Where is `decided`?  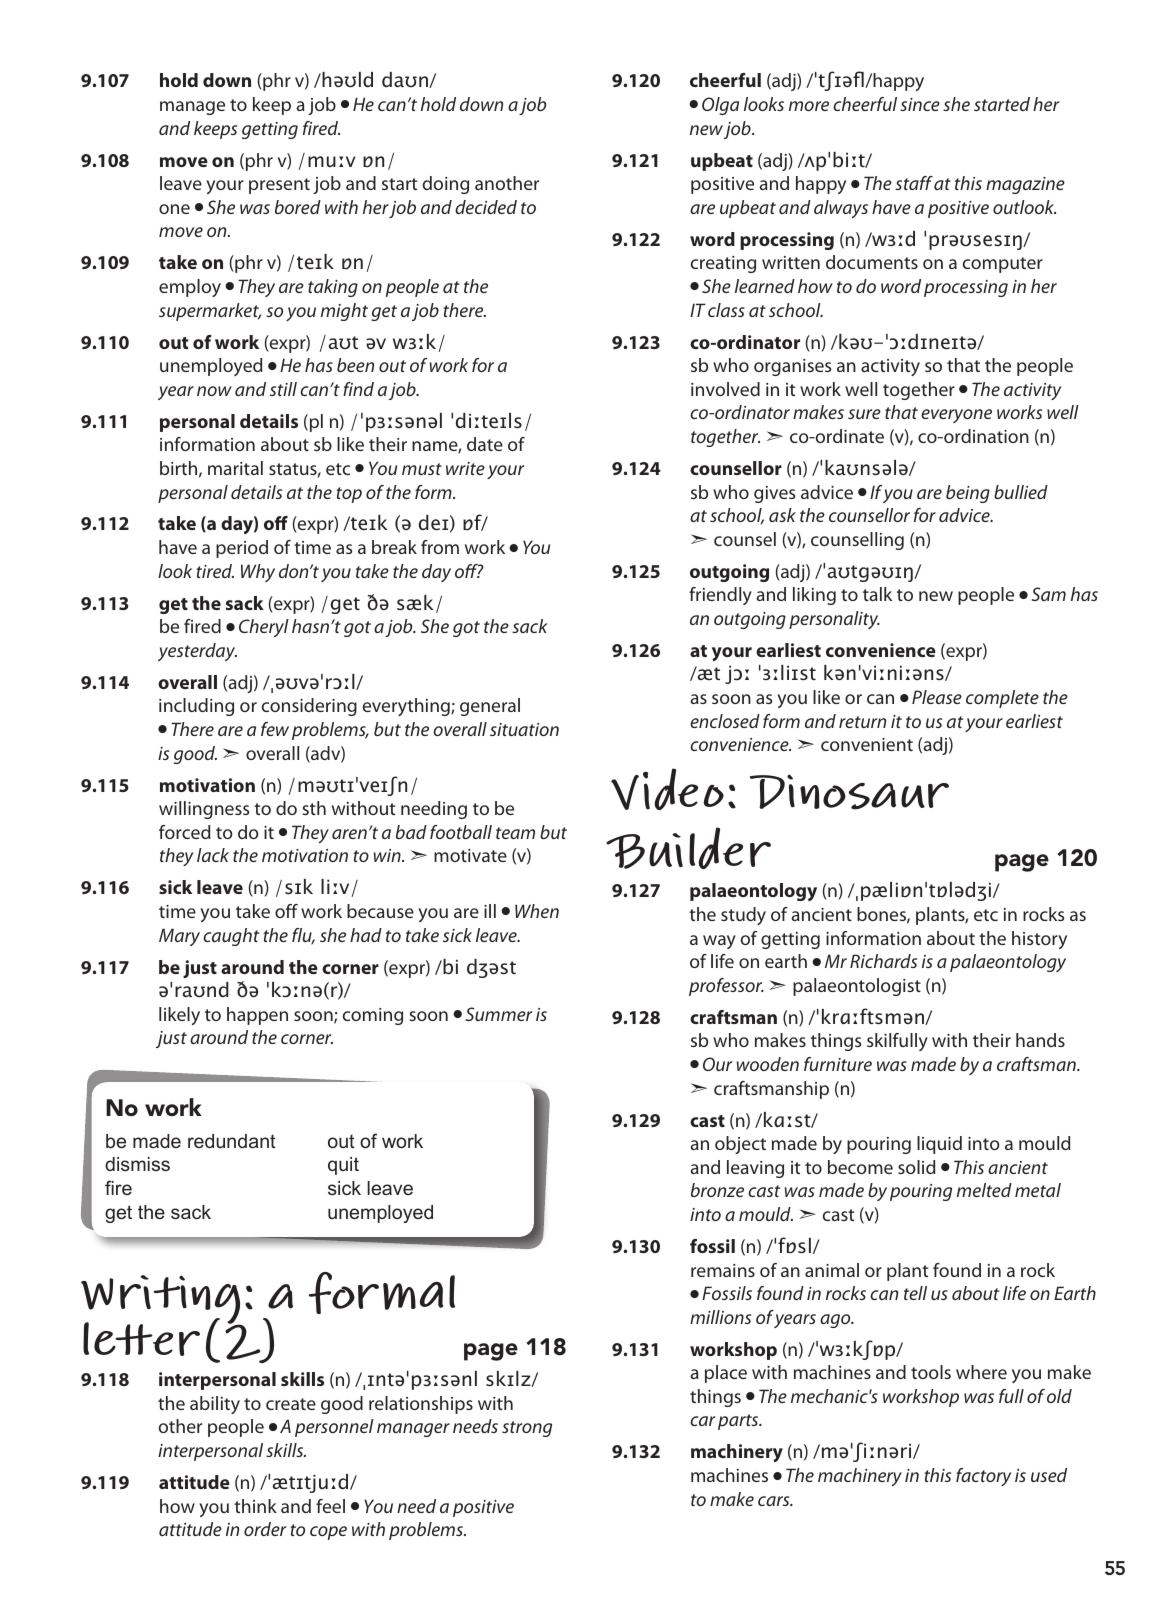 decided is located at coordinates (486, 207).
